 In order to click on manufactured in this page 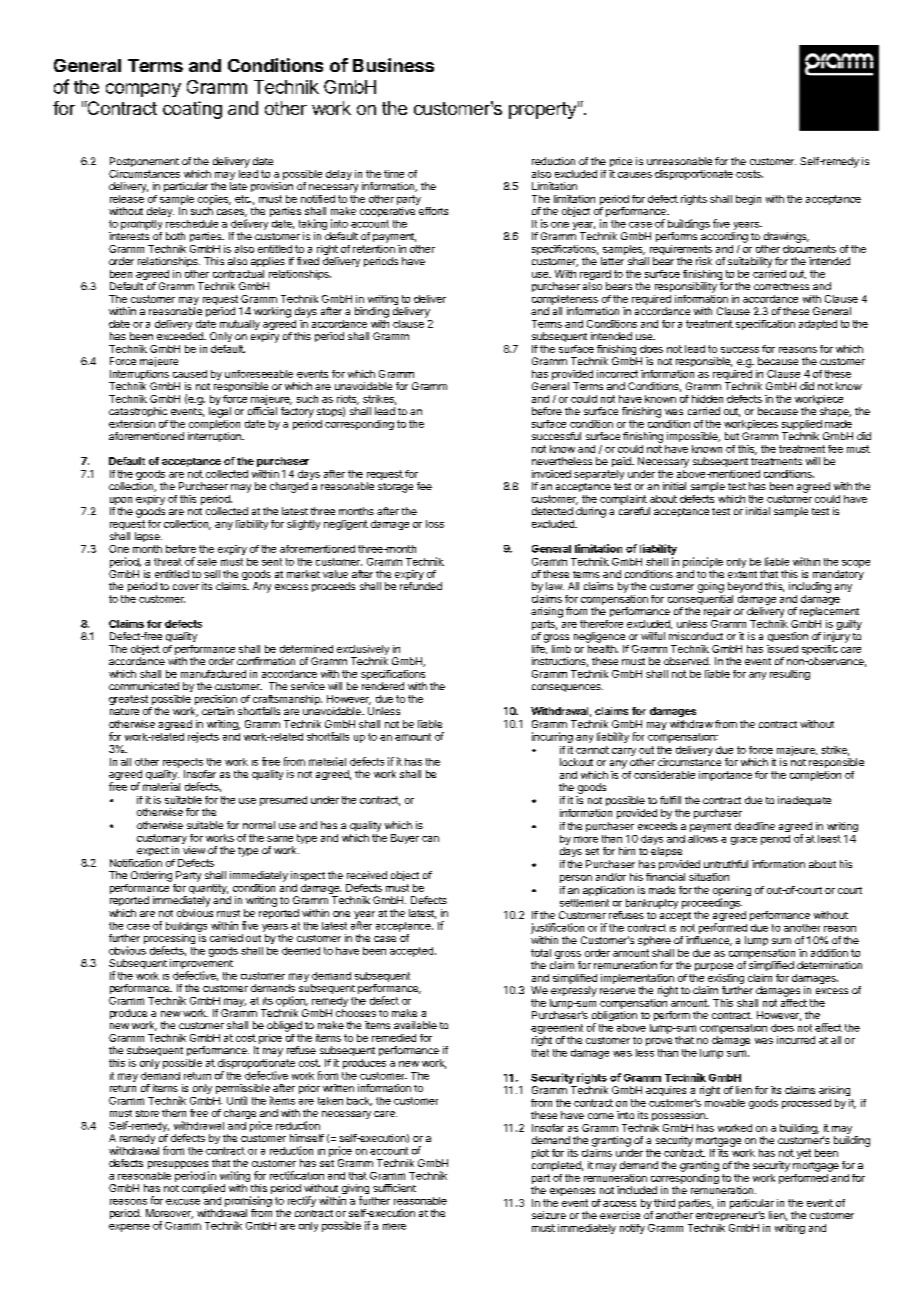, I will do `click(213, 674)`.
